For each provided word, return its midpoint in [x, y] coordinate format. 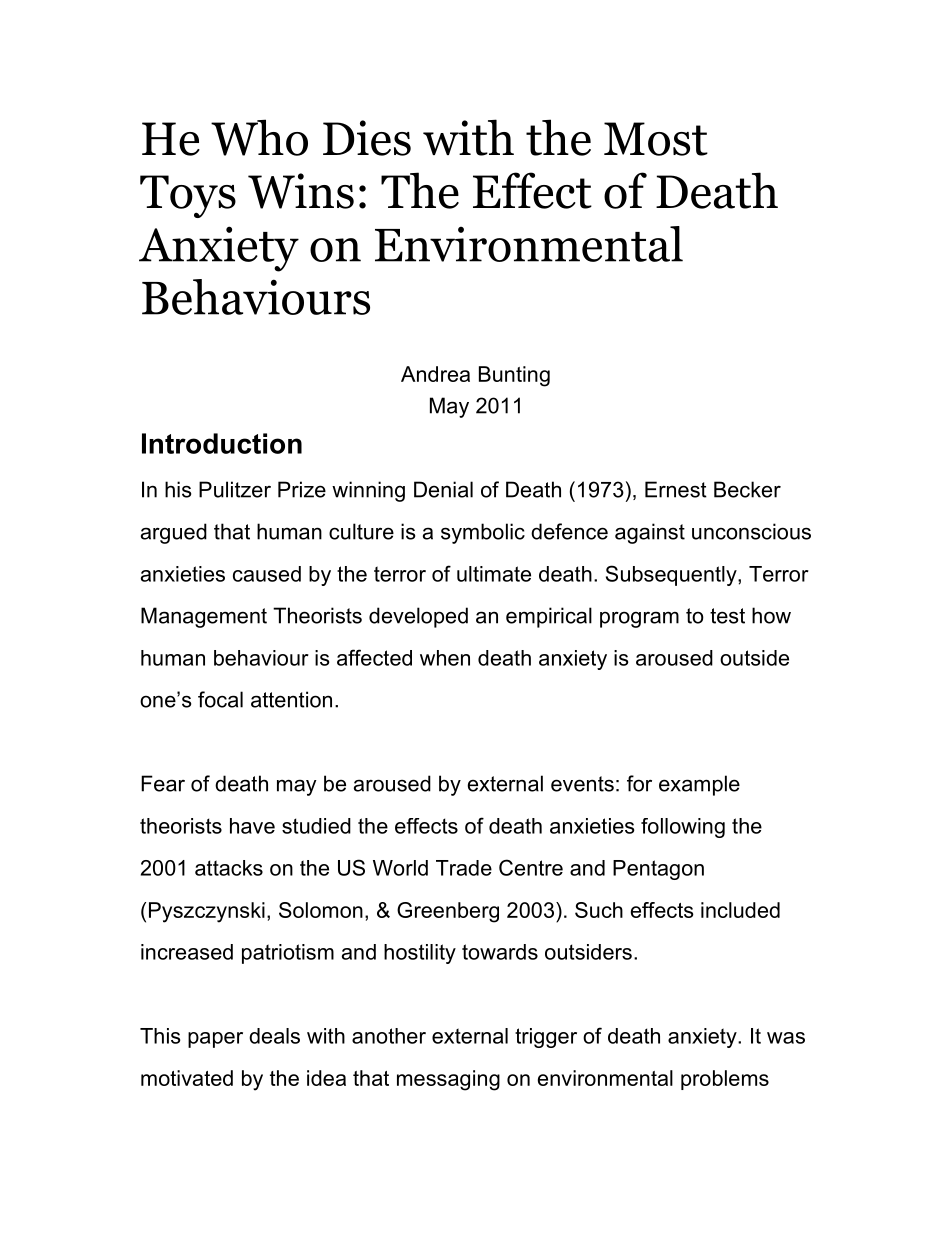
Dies [367, 138]
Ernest [676, 489]
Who [259, 137]
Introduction [222, 443]
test [727, 616]
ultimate [494, 574]
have [252, 826]
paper [215, 1040]
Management [204, 617]
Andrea [435, 374]
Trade [464, 868]
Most [656, 139]
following [683, 828]
